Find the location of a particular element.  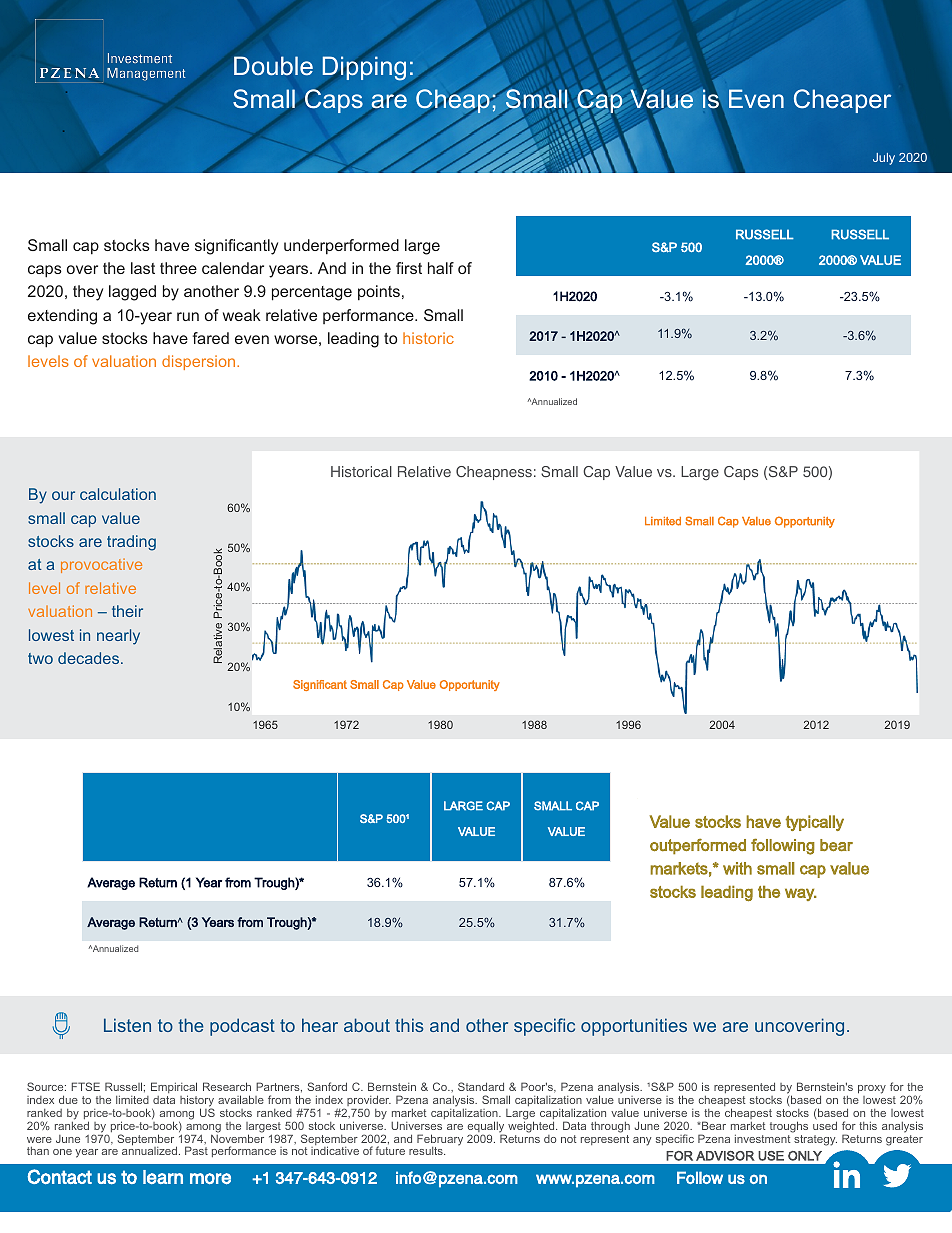

learn is located at coordinates (163, 1177).
